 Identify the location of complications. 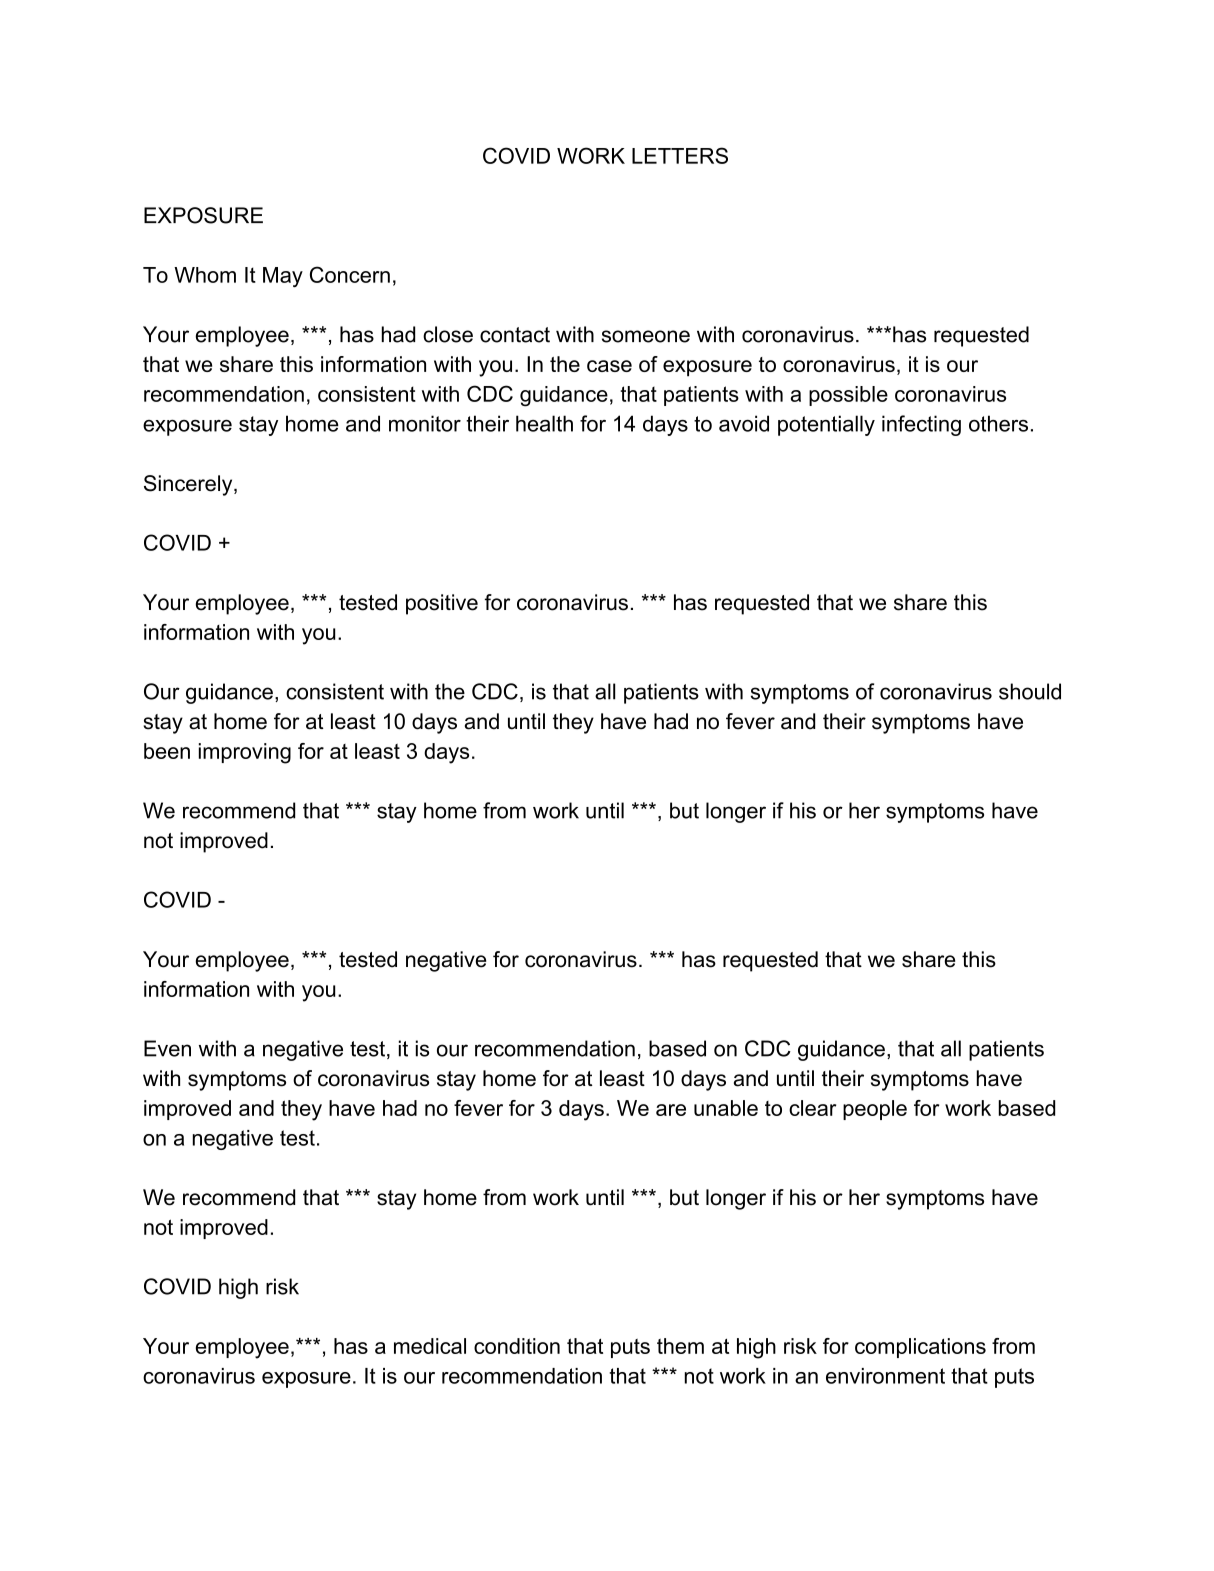
(920, 1348).
